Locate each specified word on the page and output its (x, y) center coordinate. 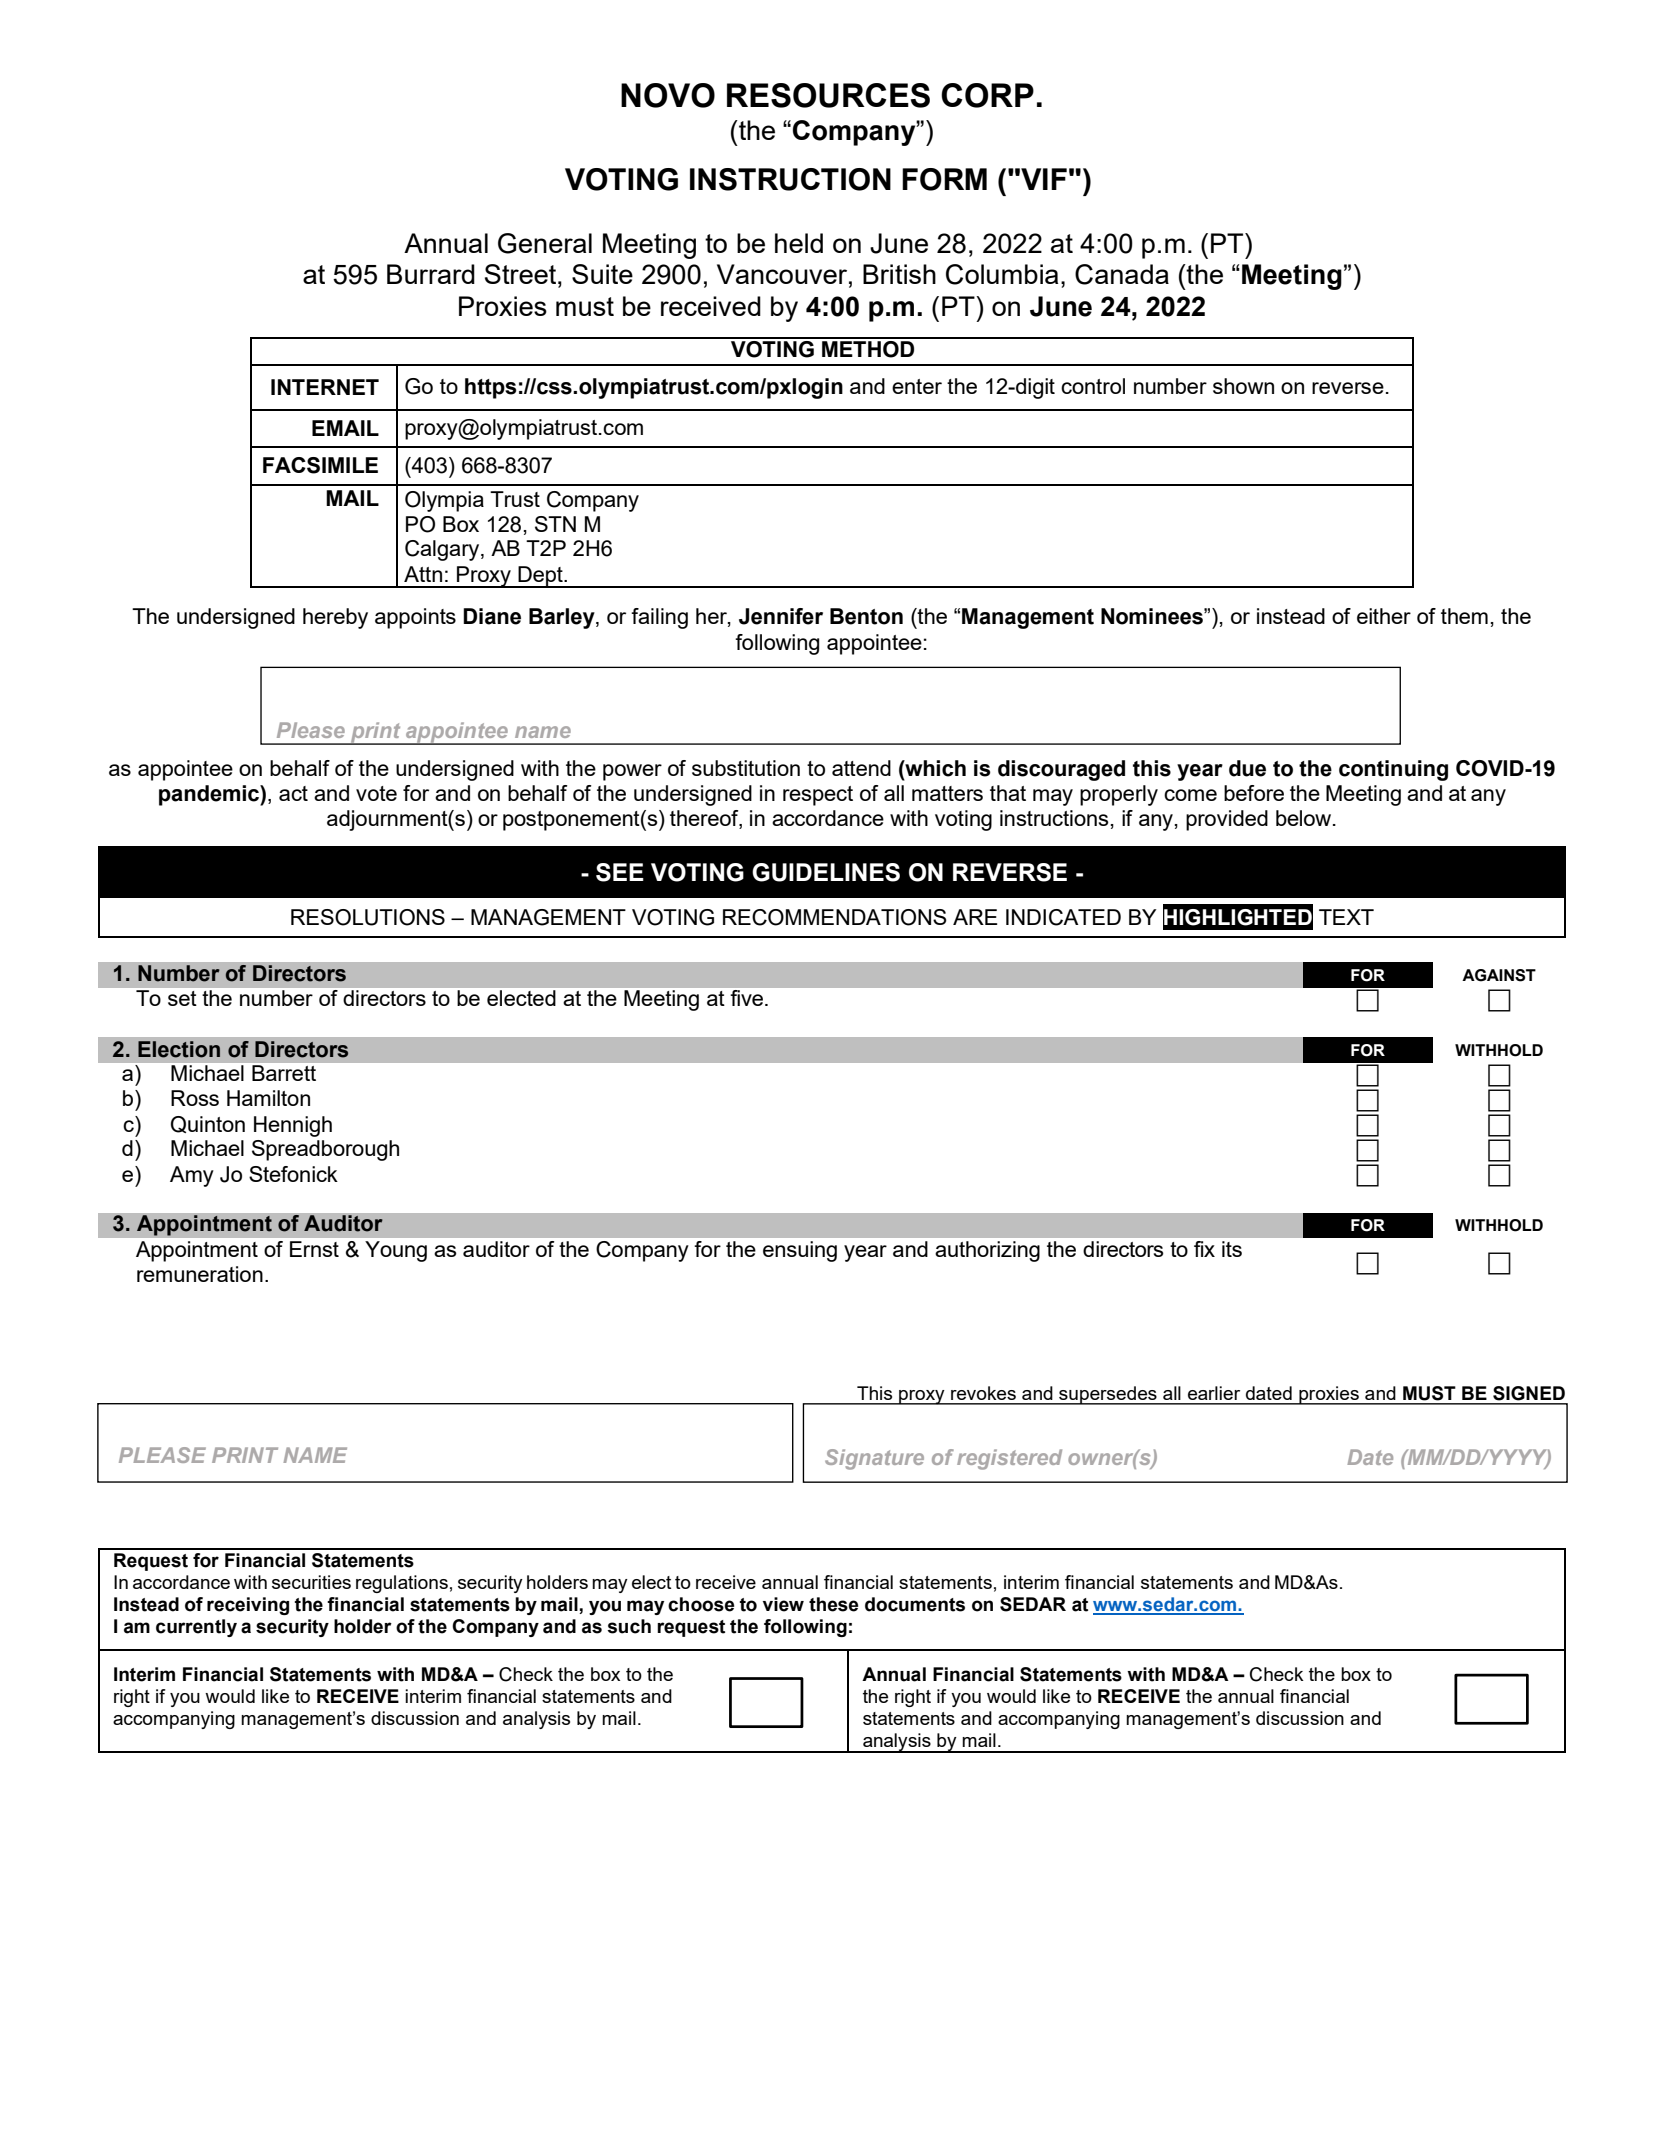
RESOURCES (828, 95)
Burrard (431, 274)
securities (311, 1582)
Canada (1122, 274)
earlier (1214, 1393)
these (833, 1604)
